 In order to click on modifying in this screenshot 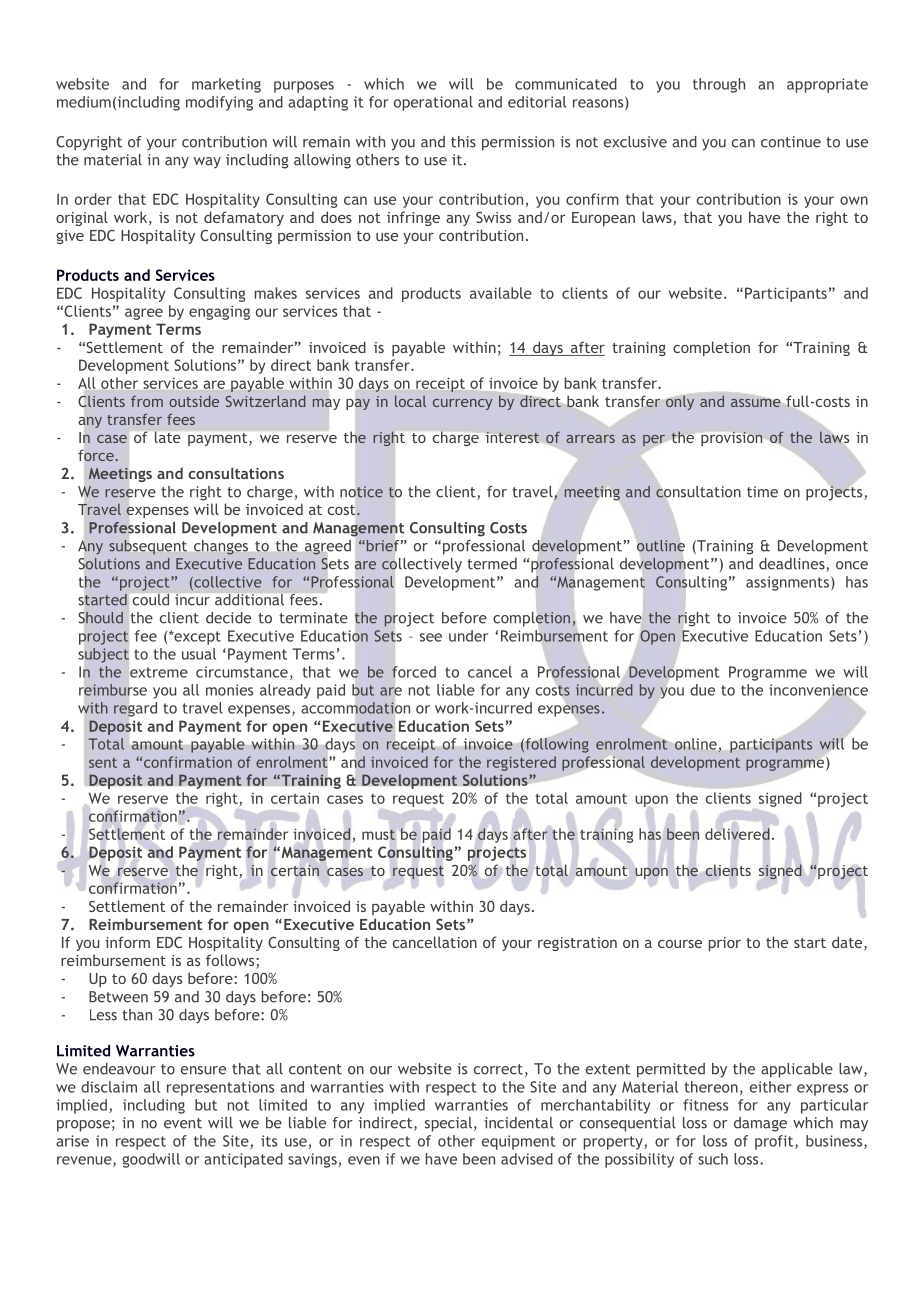, I will do `click(219, 103)`.
